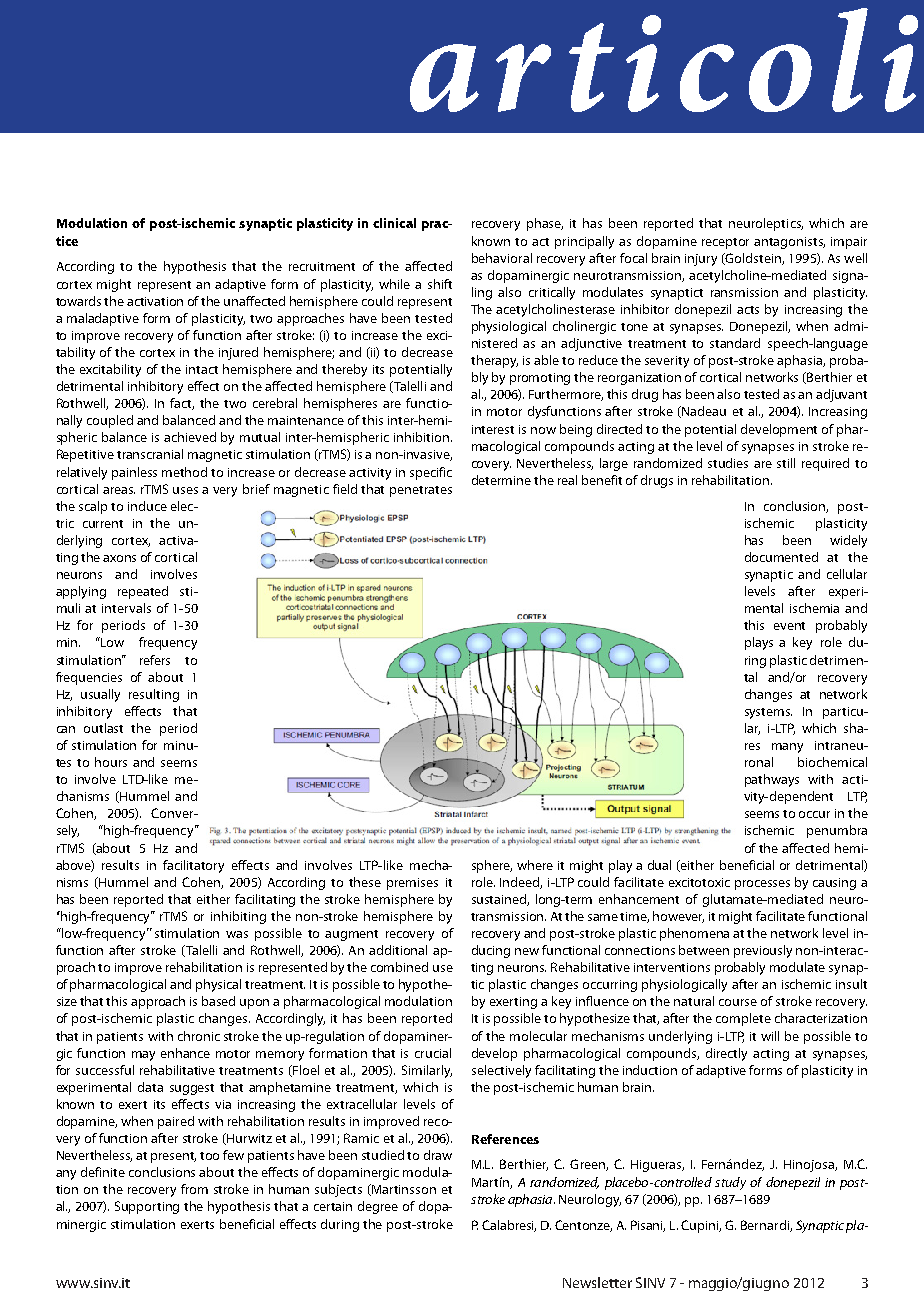  Describe the element at coordinates (199, 1036) in the page. I see `chronic` at that location.
